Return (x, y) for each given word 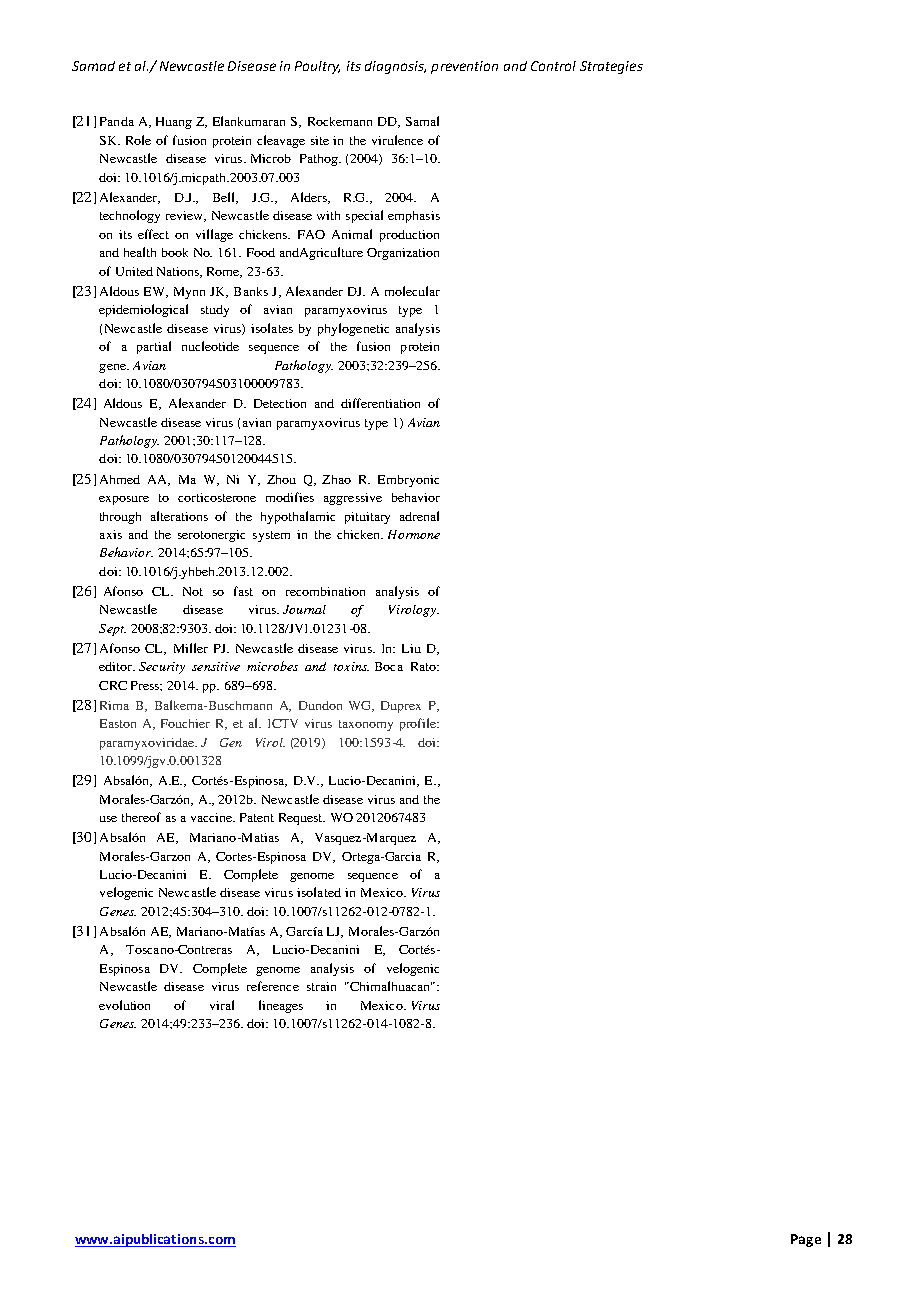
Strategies (611, 67)
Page (806, 1240)
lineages (281, 1006)
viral (222, 1005)
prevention (464, 67)
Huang (174, 123)
